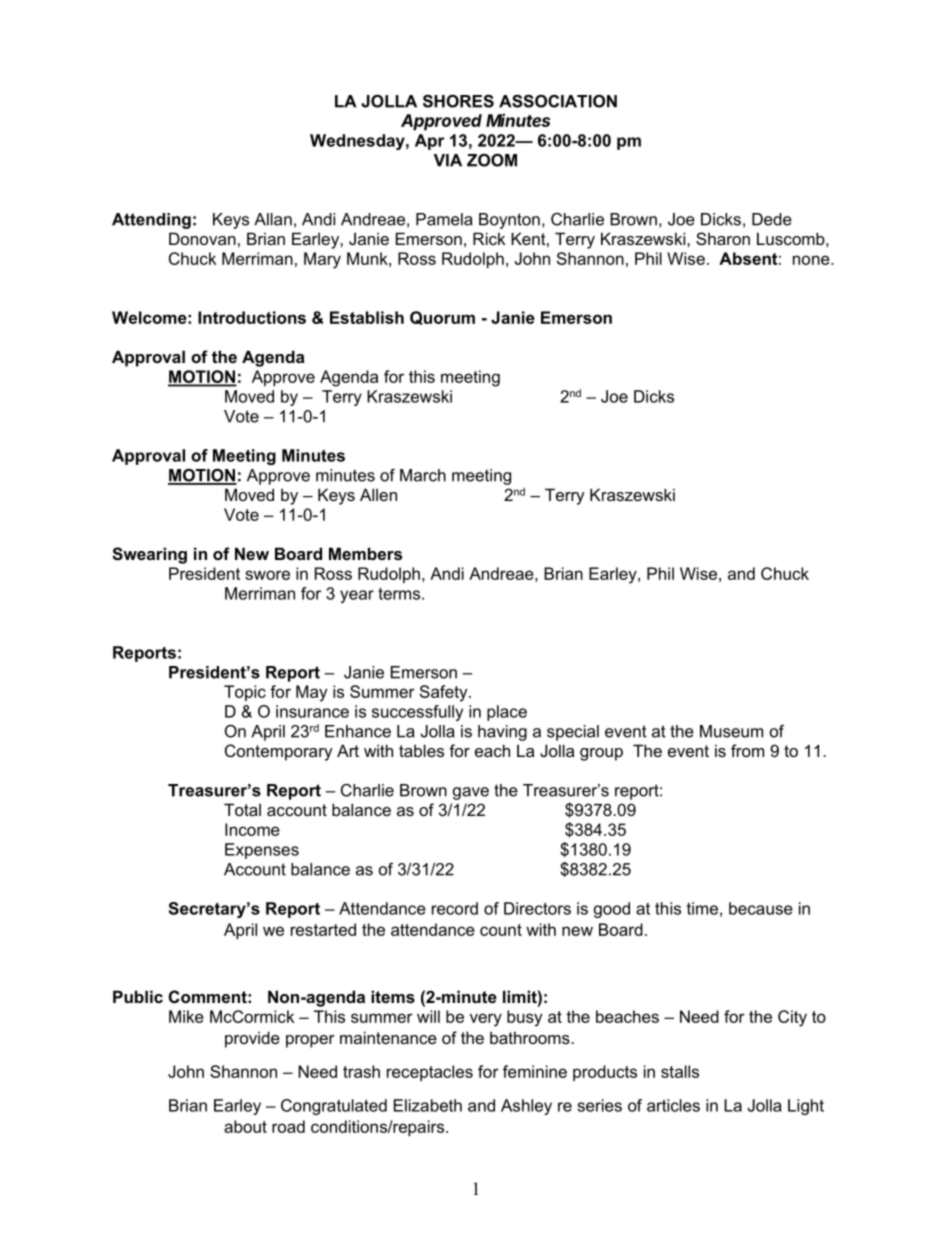 This screenshot has width=952, height=1233. Describe the element at coordinates (149, 555) in the screenshot. I see `Swearing` at that location.
